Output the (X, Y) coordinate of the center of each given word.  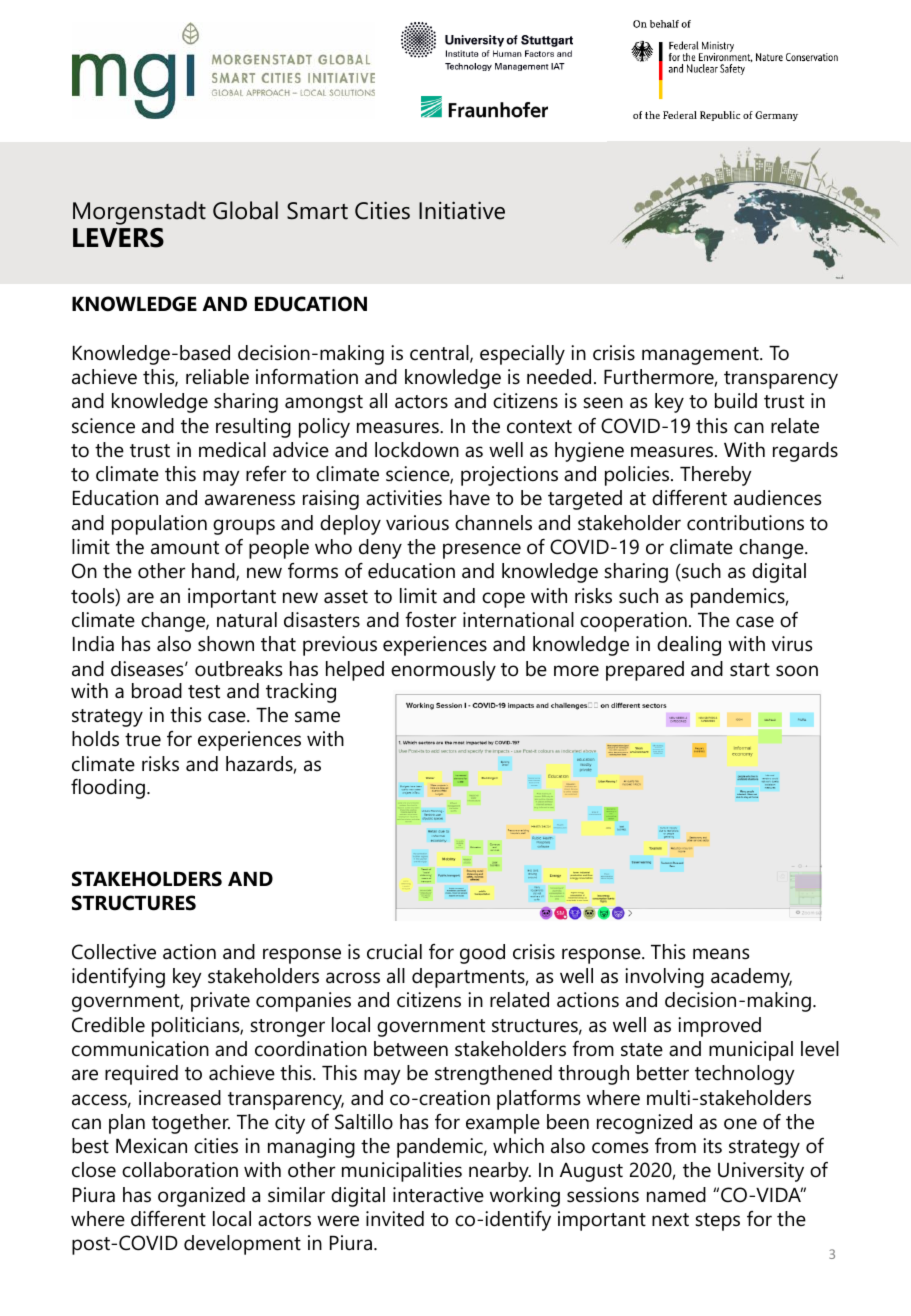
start (750, 670)
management (701, 356)
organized (201, 1197)
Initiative (462, 210)
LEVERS (118, 238)
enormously (443, 671)
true (143, 740)
